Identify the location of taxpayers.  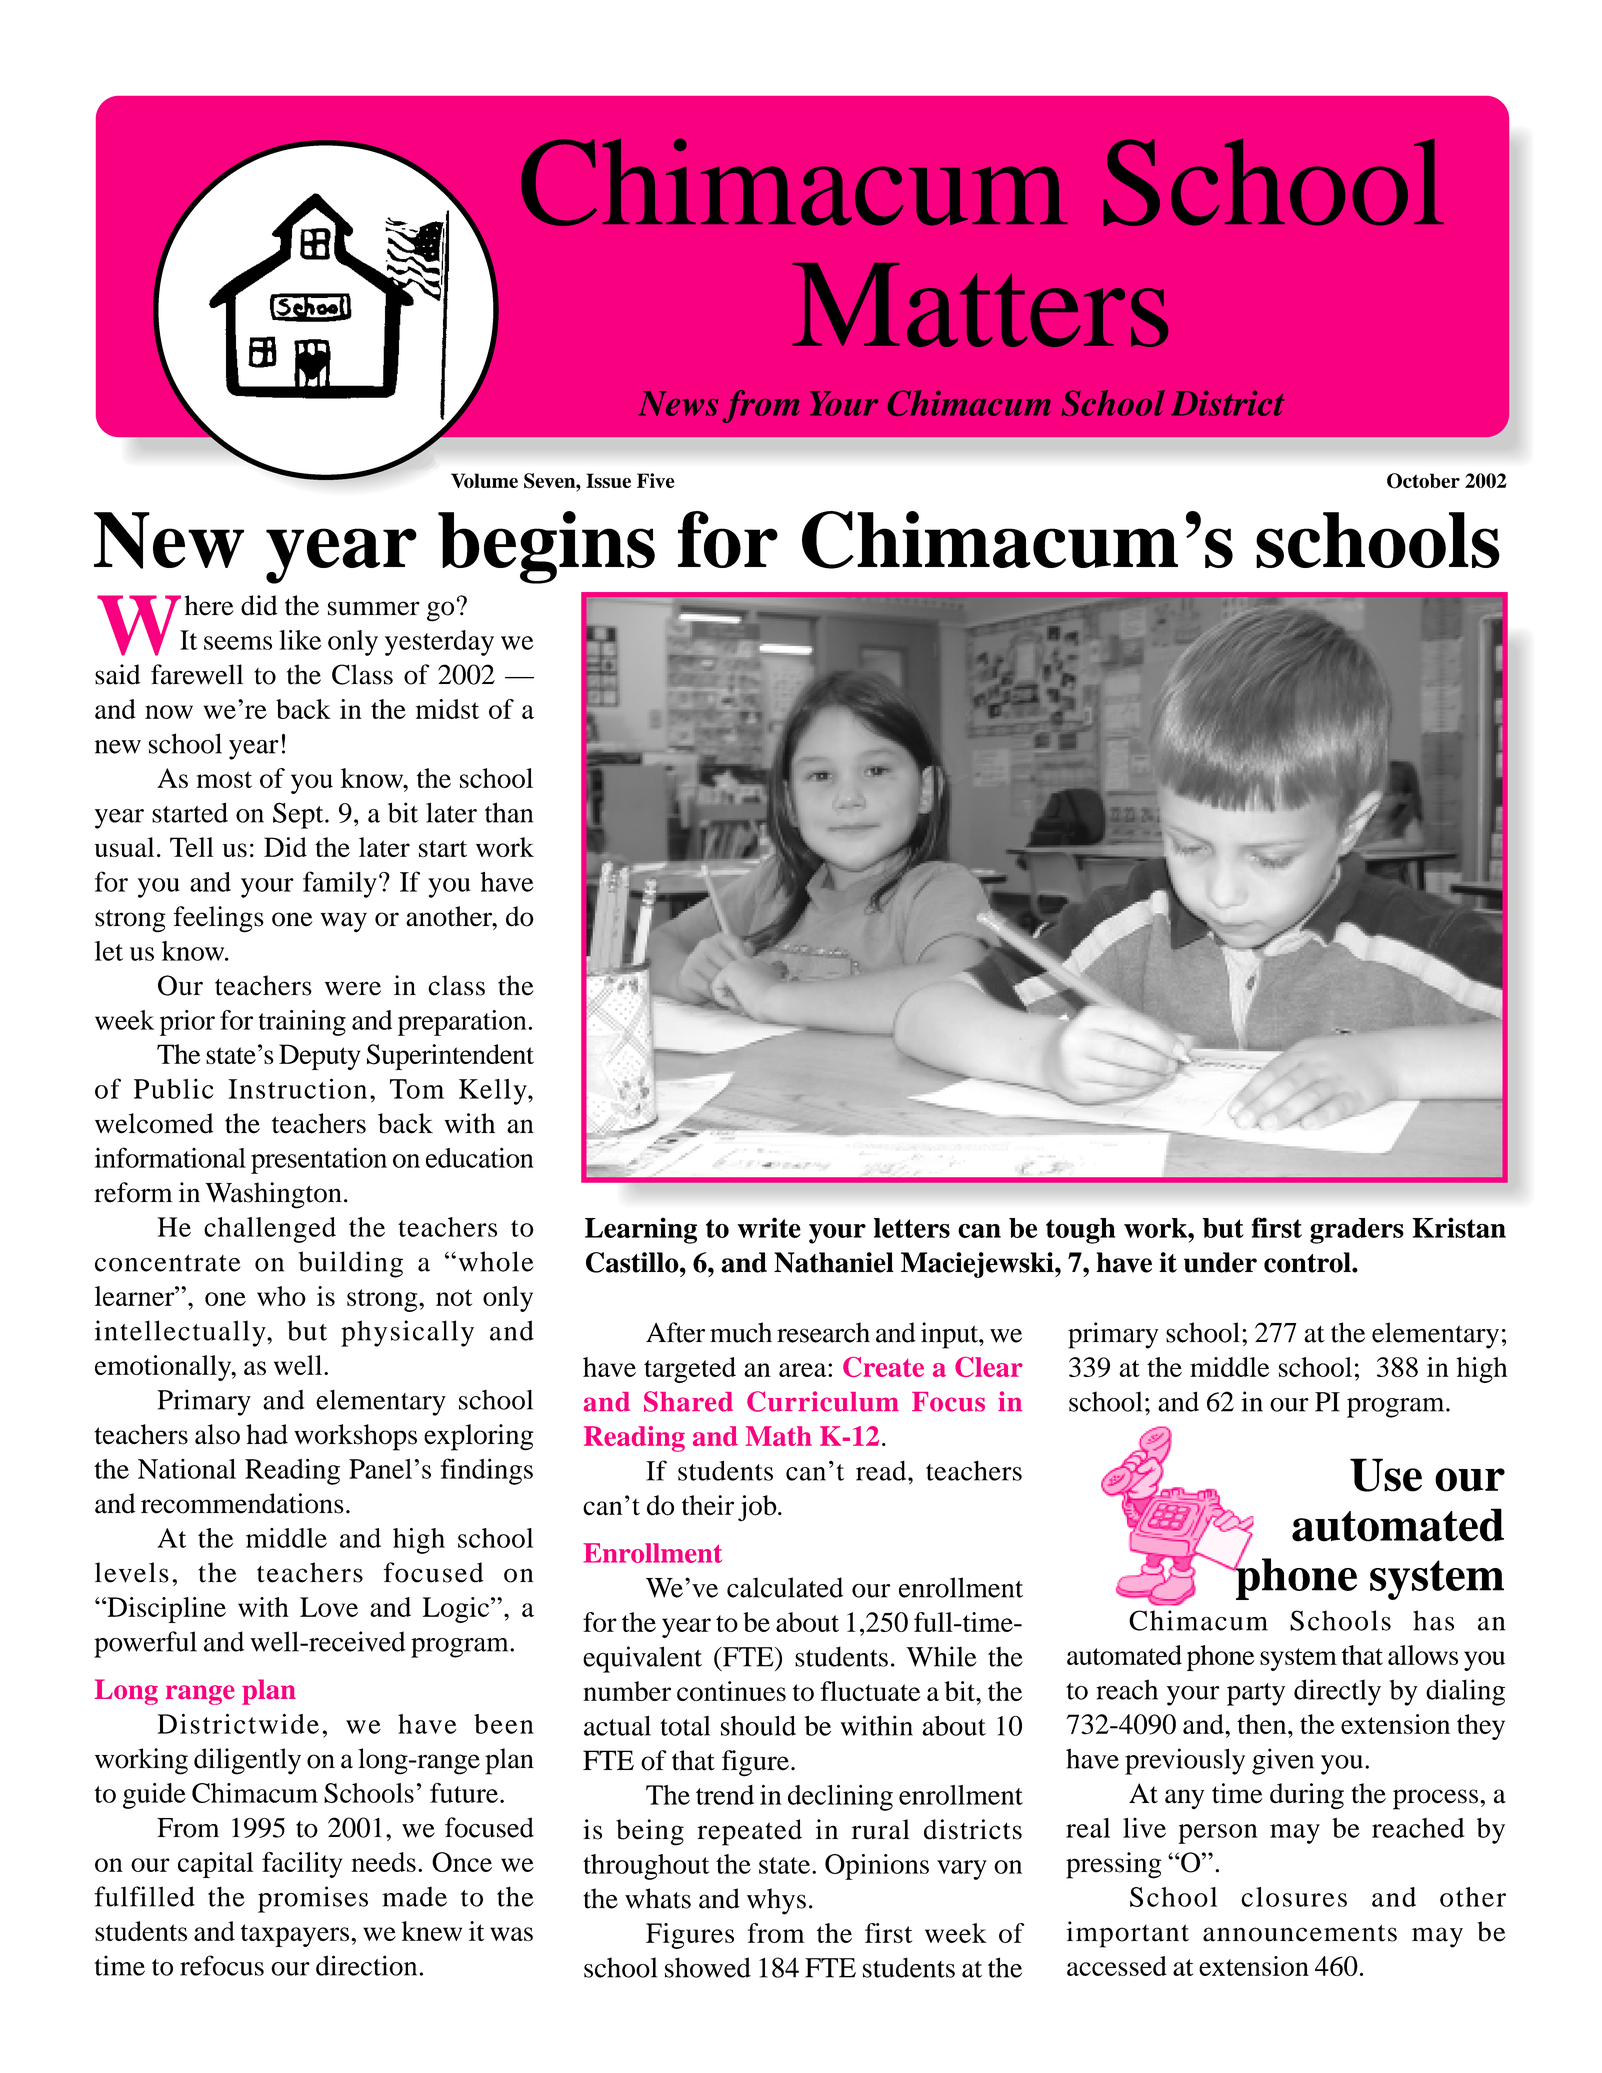
(296, 1935).
